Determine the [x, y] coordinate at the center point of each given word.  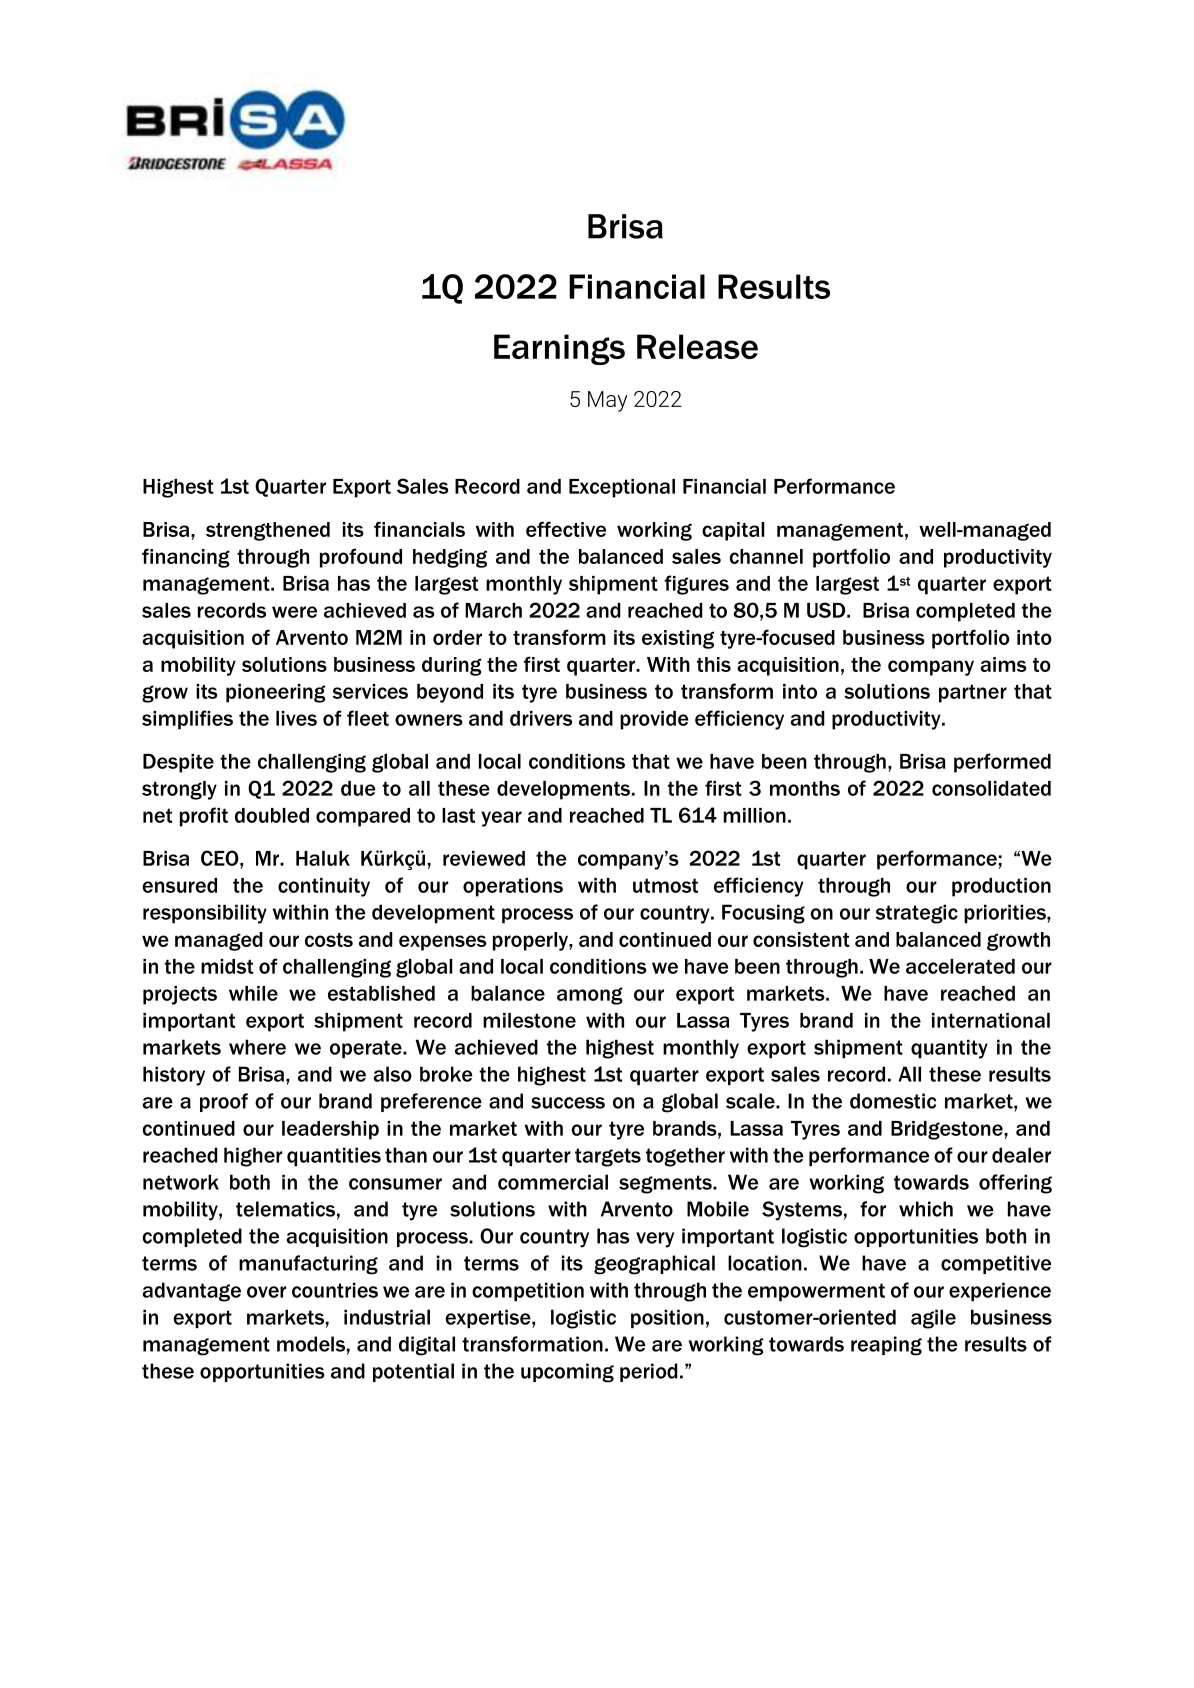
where [257, 1047]
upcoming [567, 1373]
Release [697, 346]
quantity [949, 1049]
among [590, 996]
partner [973, 693]
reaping [886, 1346]
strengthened [268, 531]
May [608, 401]
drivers [541, 718]
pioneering [275, 693]
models [311, 1344]
